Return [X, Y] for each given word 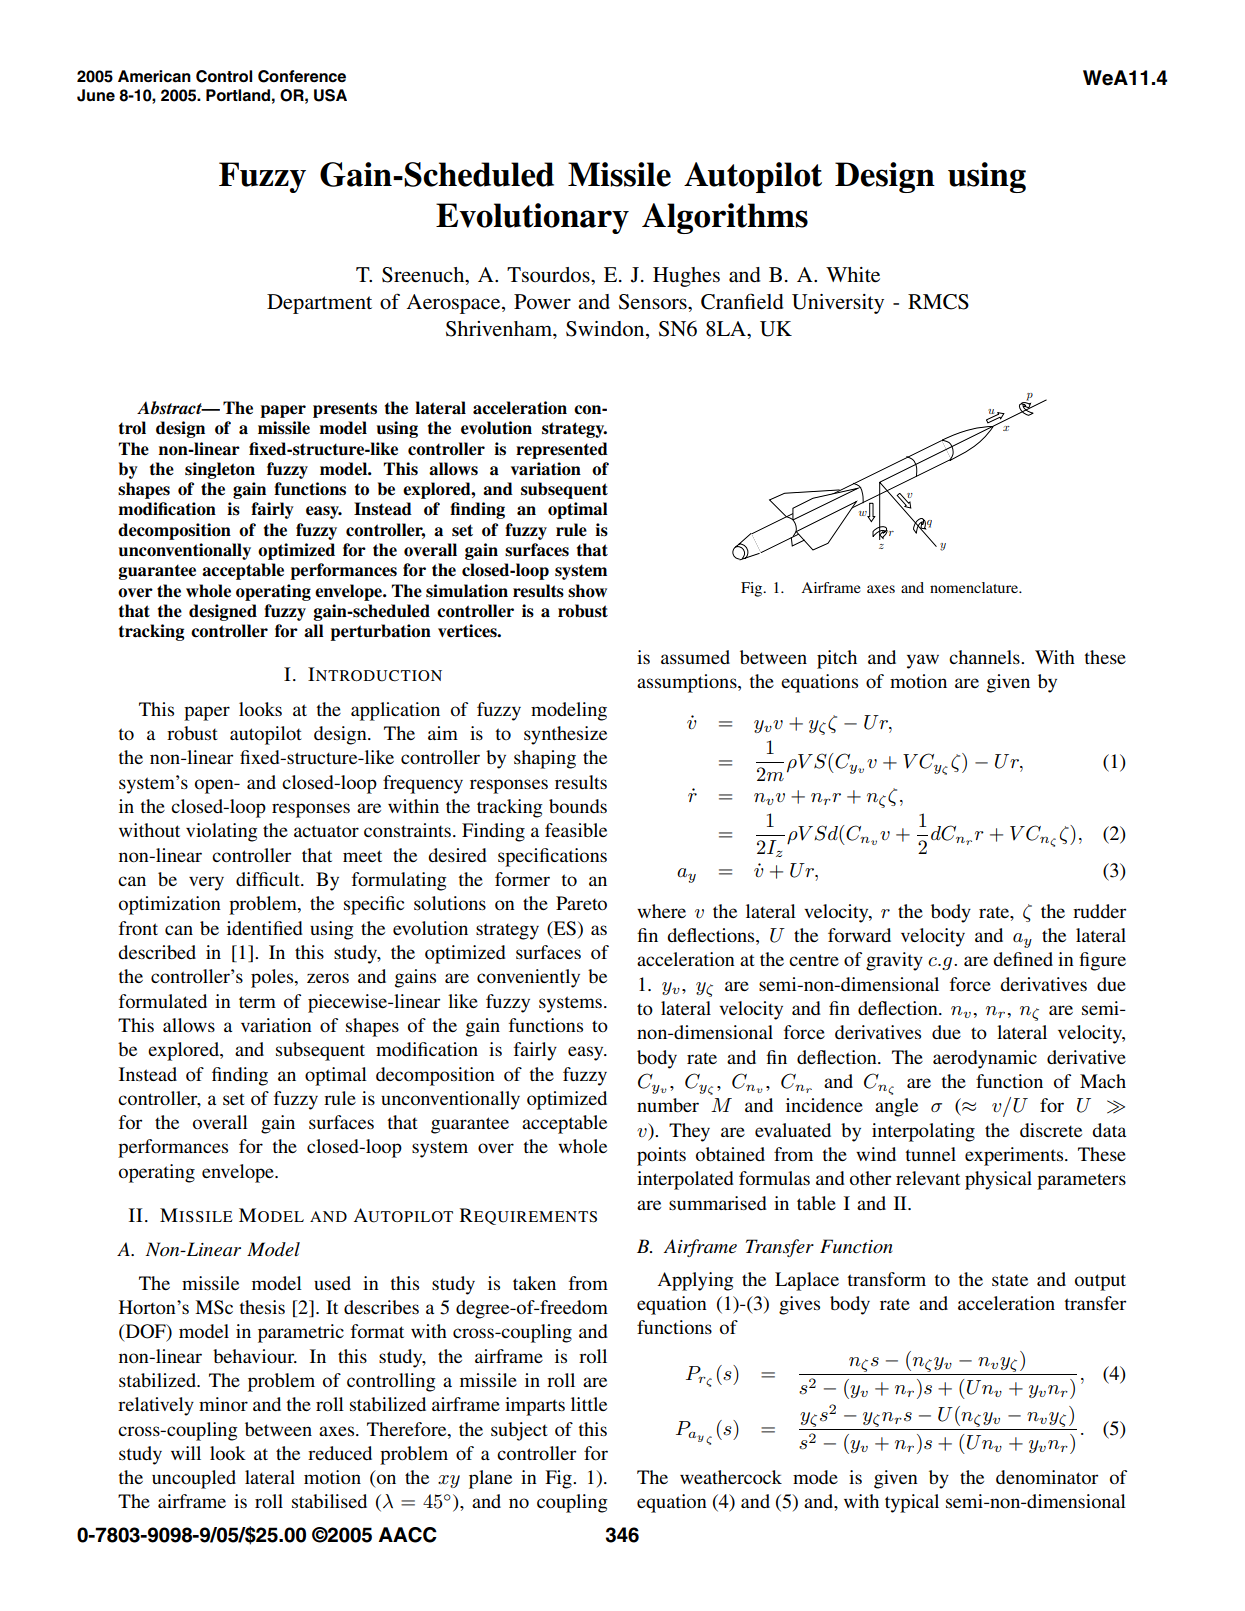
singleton [220, 470]
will [186, 1453]
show [587, 591]
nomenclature [975, 587]
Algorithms [725, 218]
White [853, 275]
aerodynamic [985, 1059]
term [257, 1002]
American [154, 76]
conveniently [528, 978]
